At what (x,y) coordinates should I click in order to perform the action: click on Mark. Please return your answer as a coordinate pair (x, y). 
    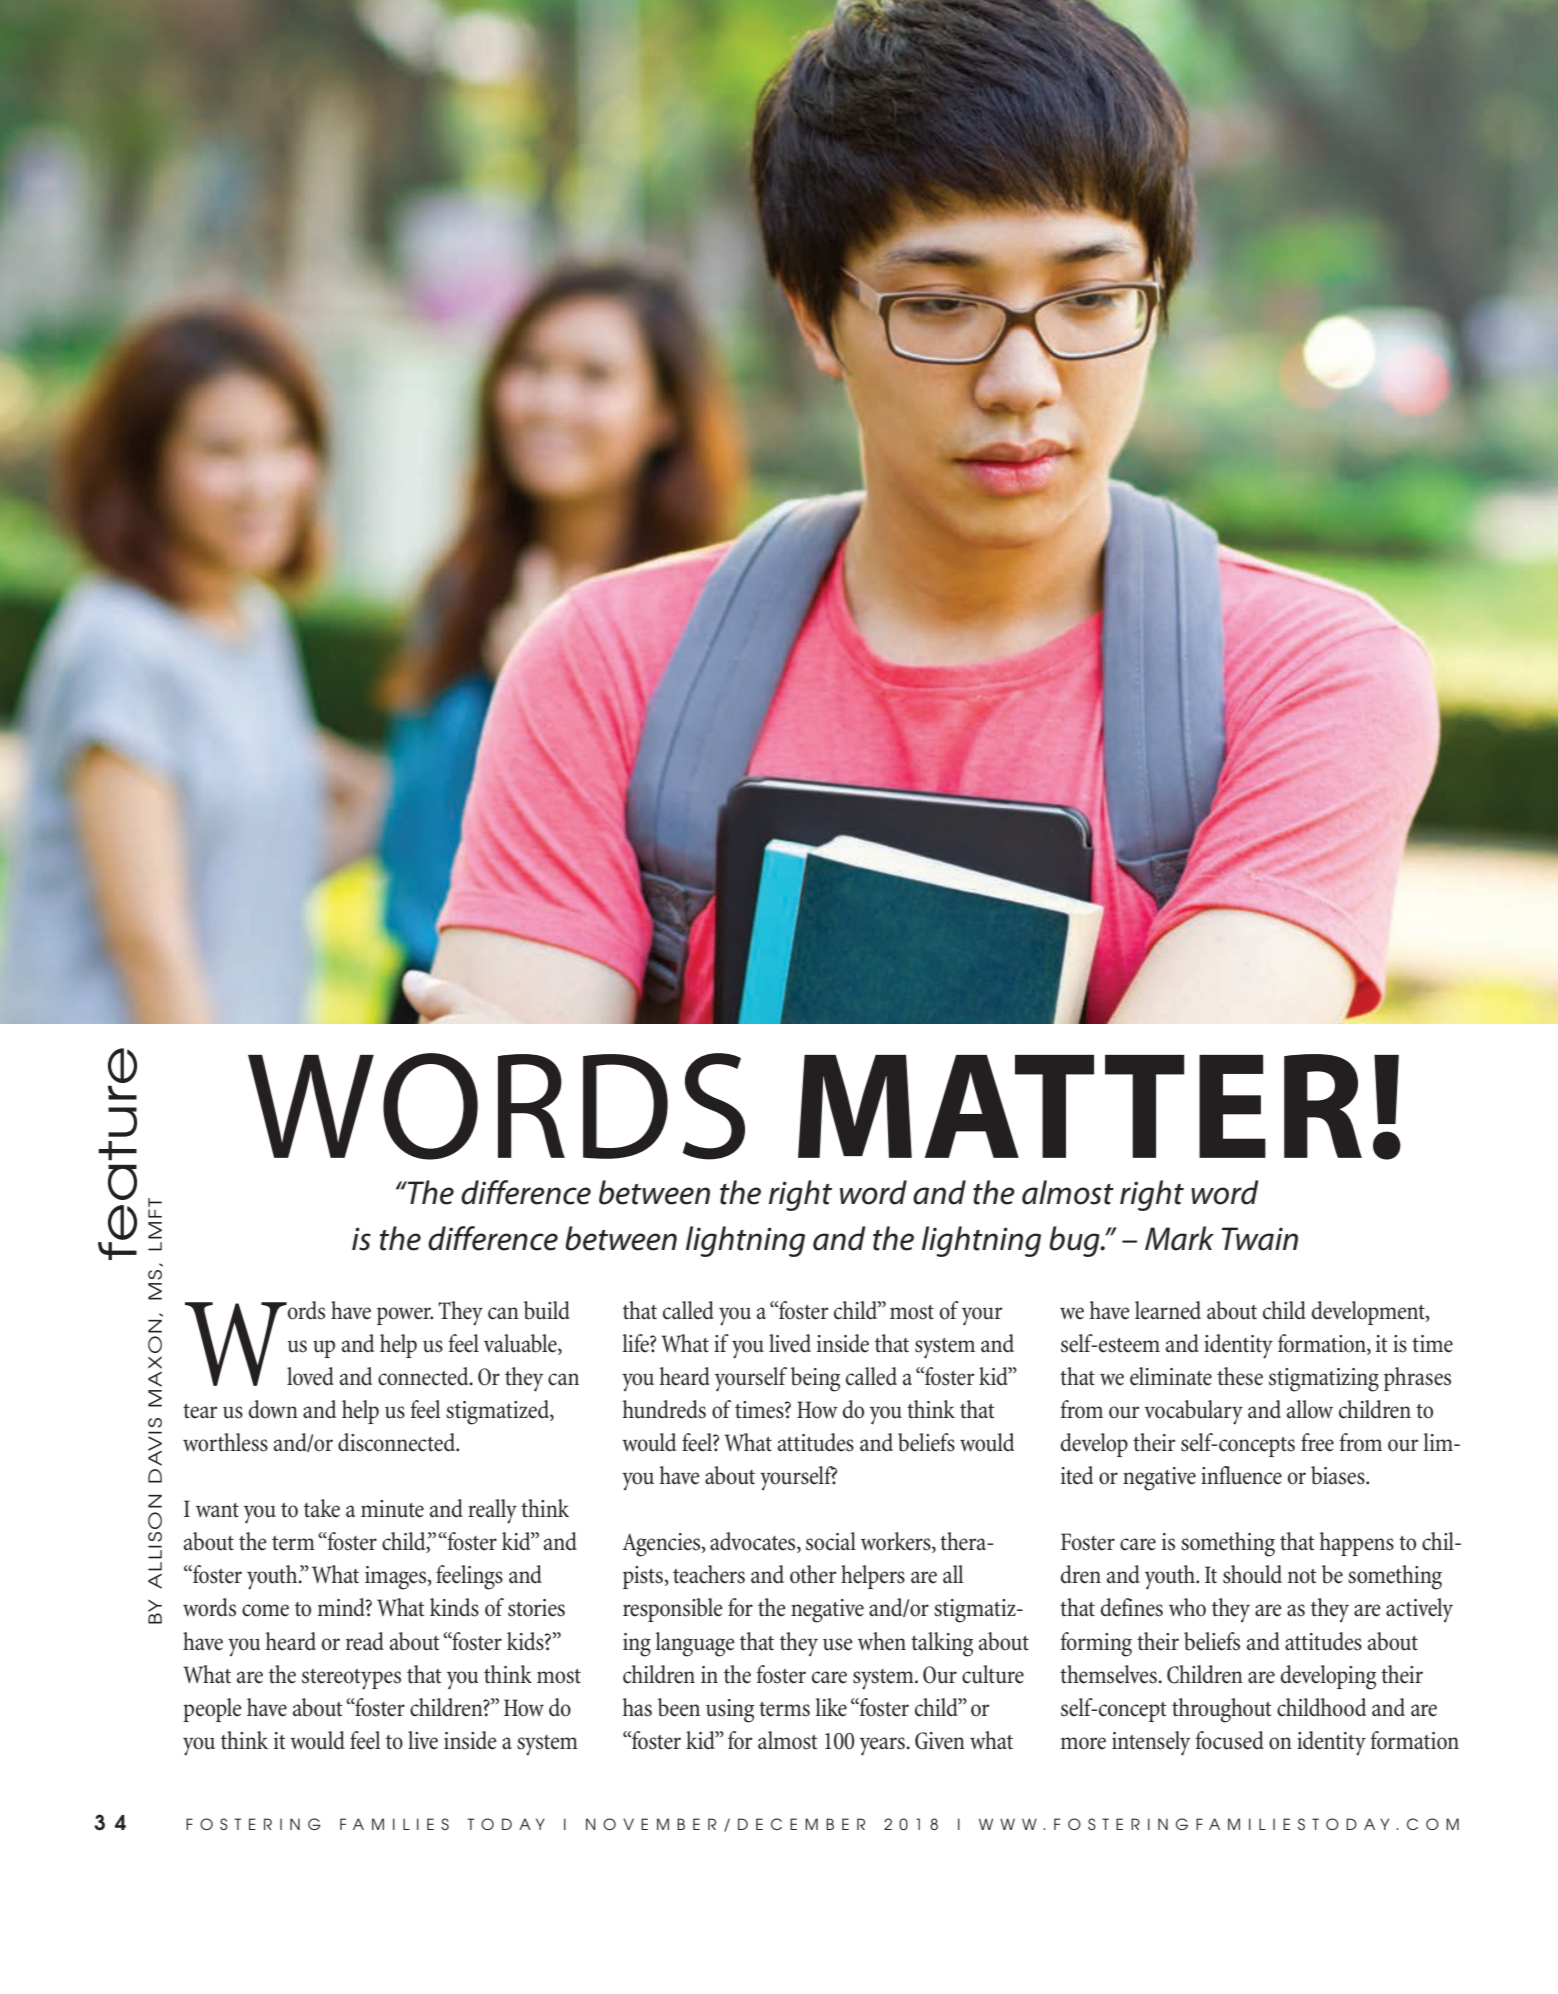
    Looking at the image, I should click on (1179, 1238).
